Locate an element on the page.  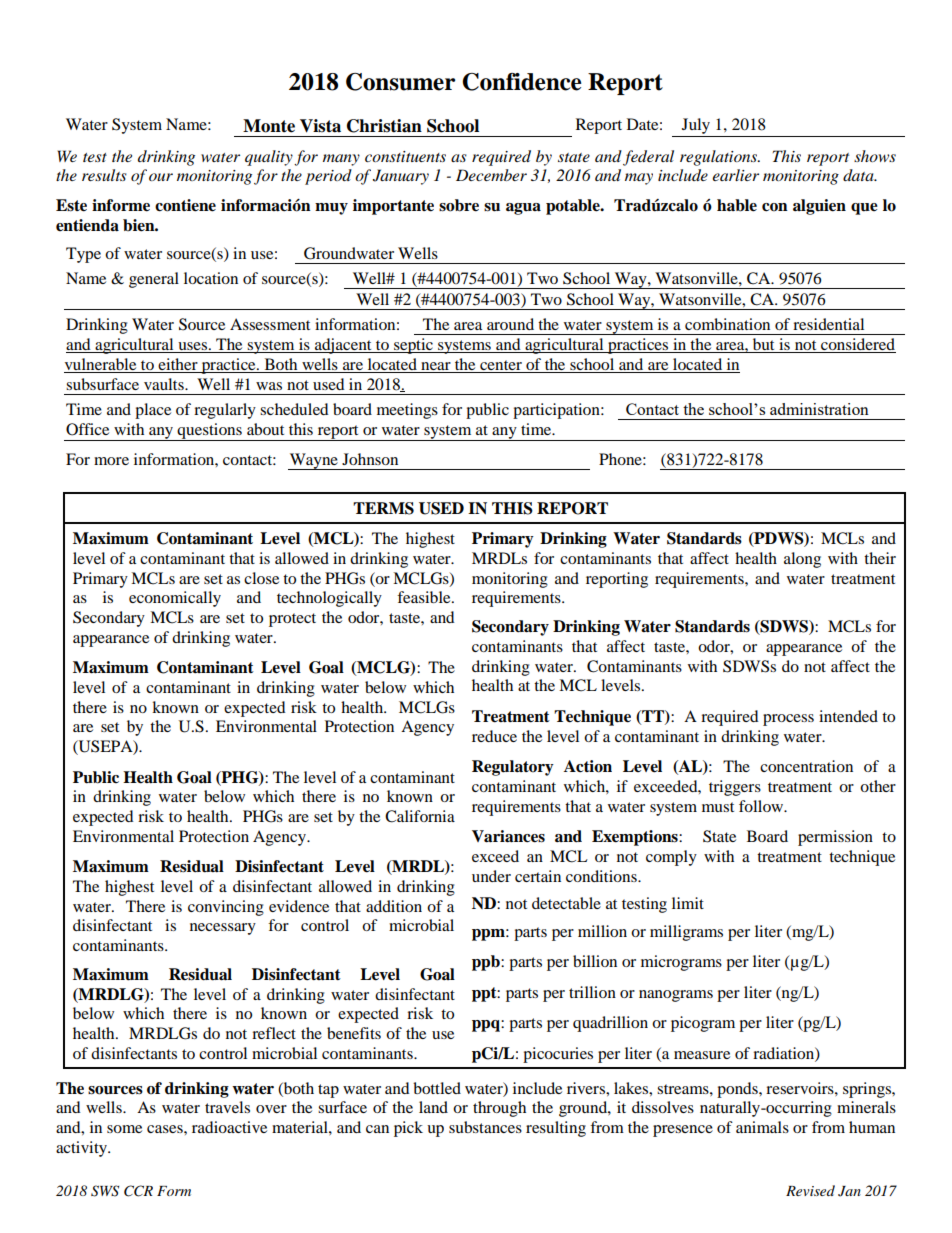
feasible is located at coordinates (425, 597).
